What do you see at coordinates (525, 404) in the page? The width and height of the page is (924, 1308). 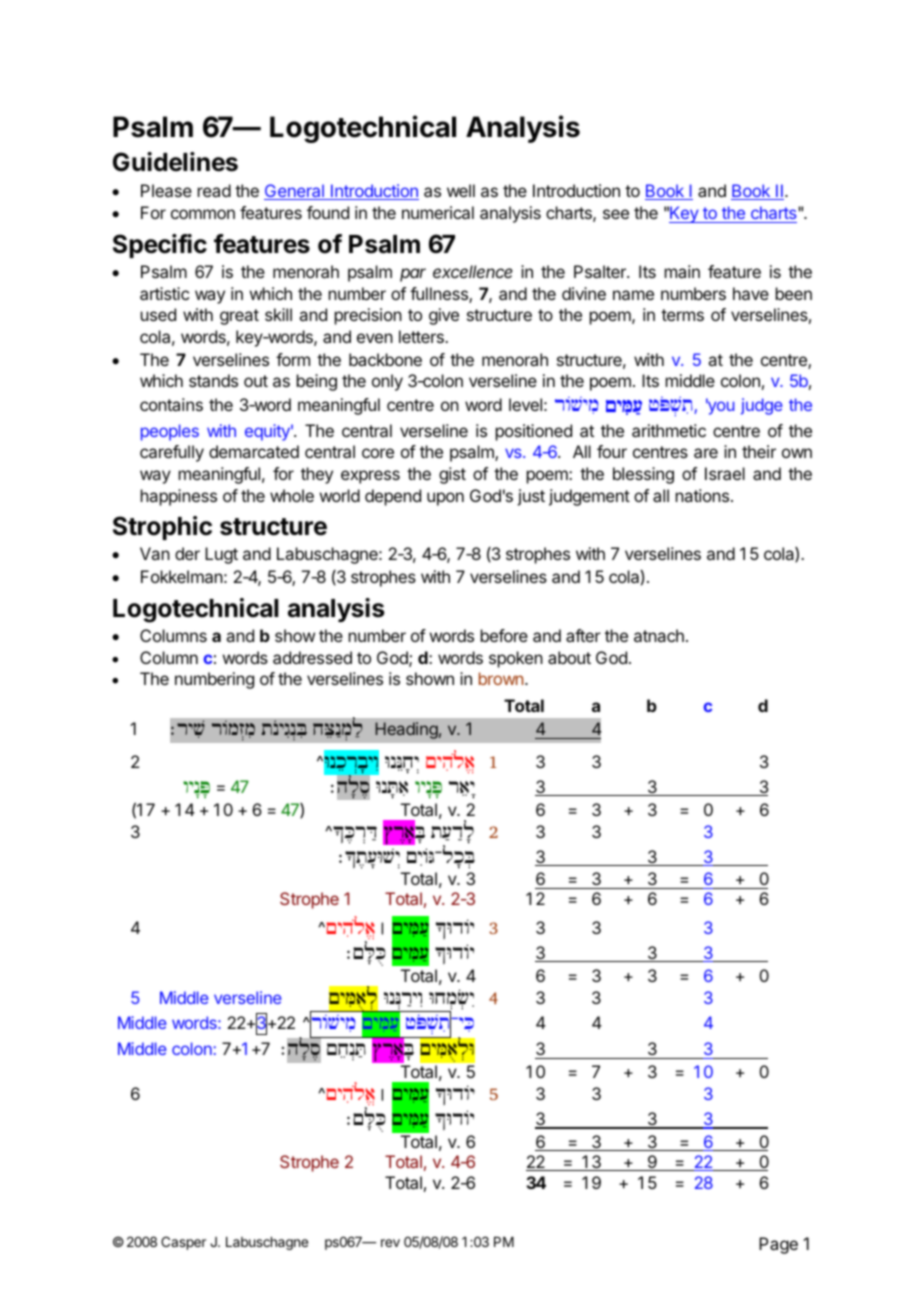 I see `level` at bounding box center [525, 404].
